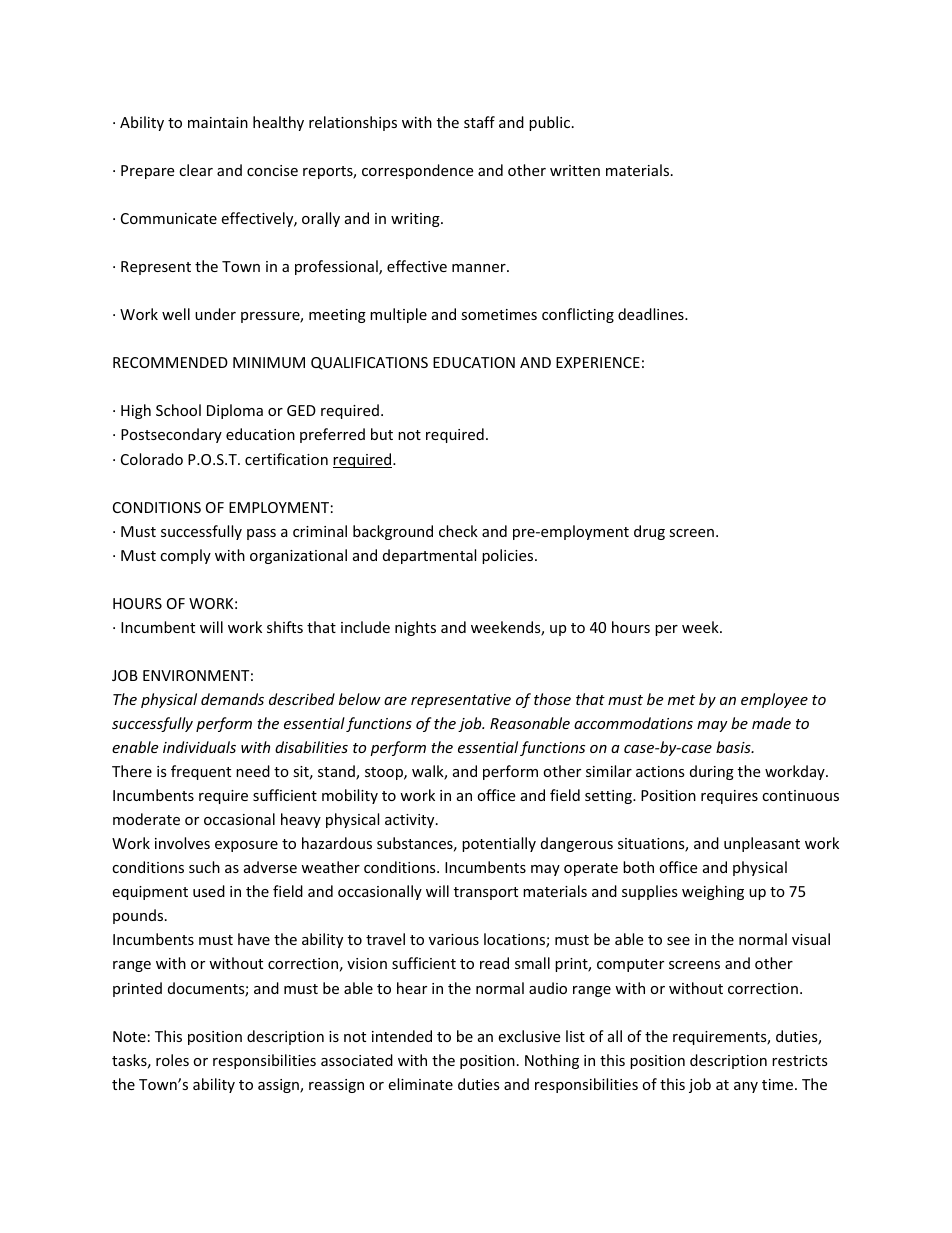 This screenshot has height=1233, width=952. Describe the element at coordinates (172, 1060) in the screenshot. I see `roles` at that location.
